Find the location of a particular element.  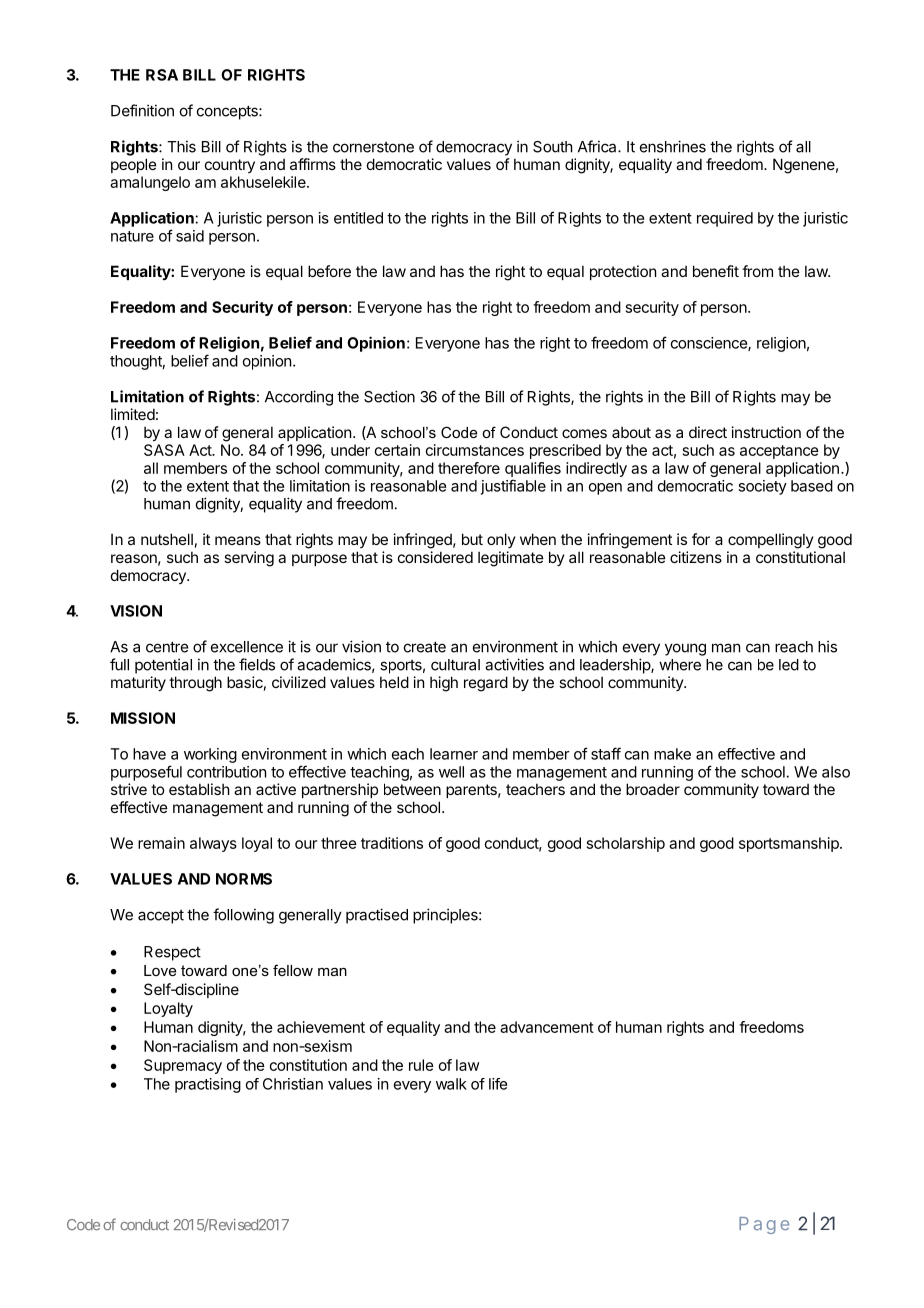

South is located at coordinates (553, 147).
